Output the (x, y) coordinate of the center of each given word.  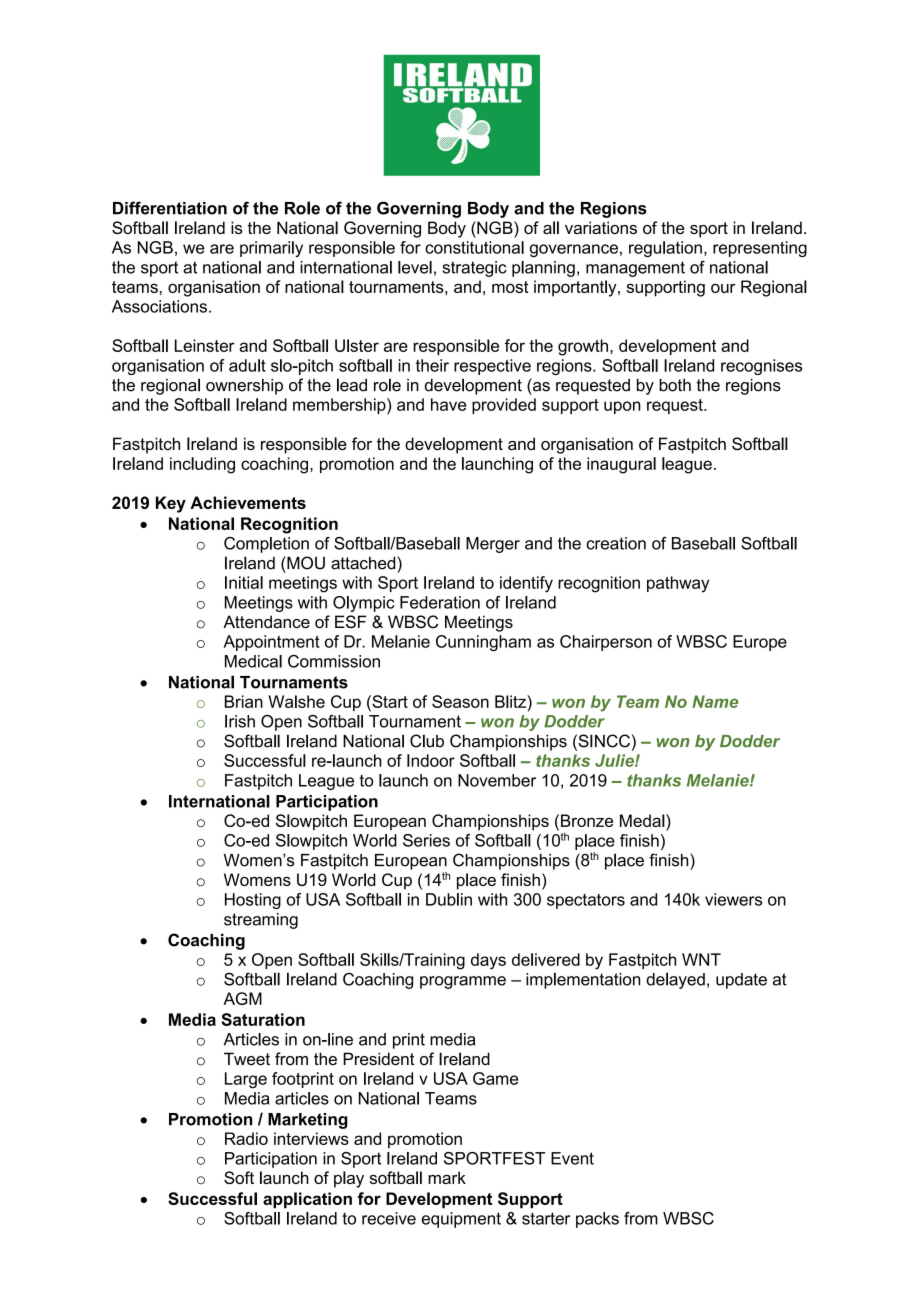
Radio (246, 1138)
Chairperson (606, 643)
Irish (240, 721)
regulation (665, 249)
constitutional (474, 247)
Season (460, 701)
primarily (271, 249)
